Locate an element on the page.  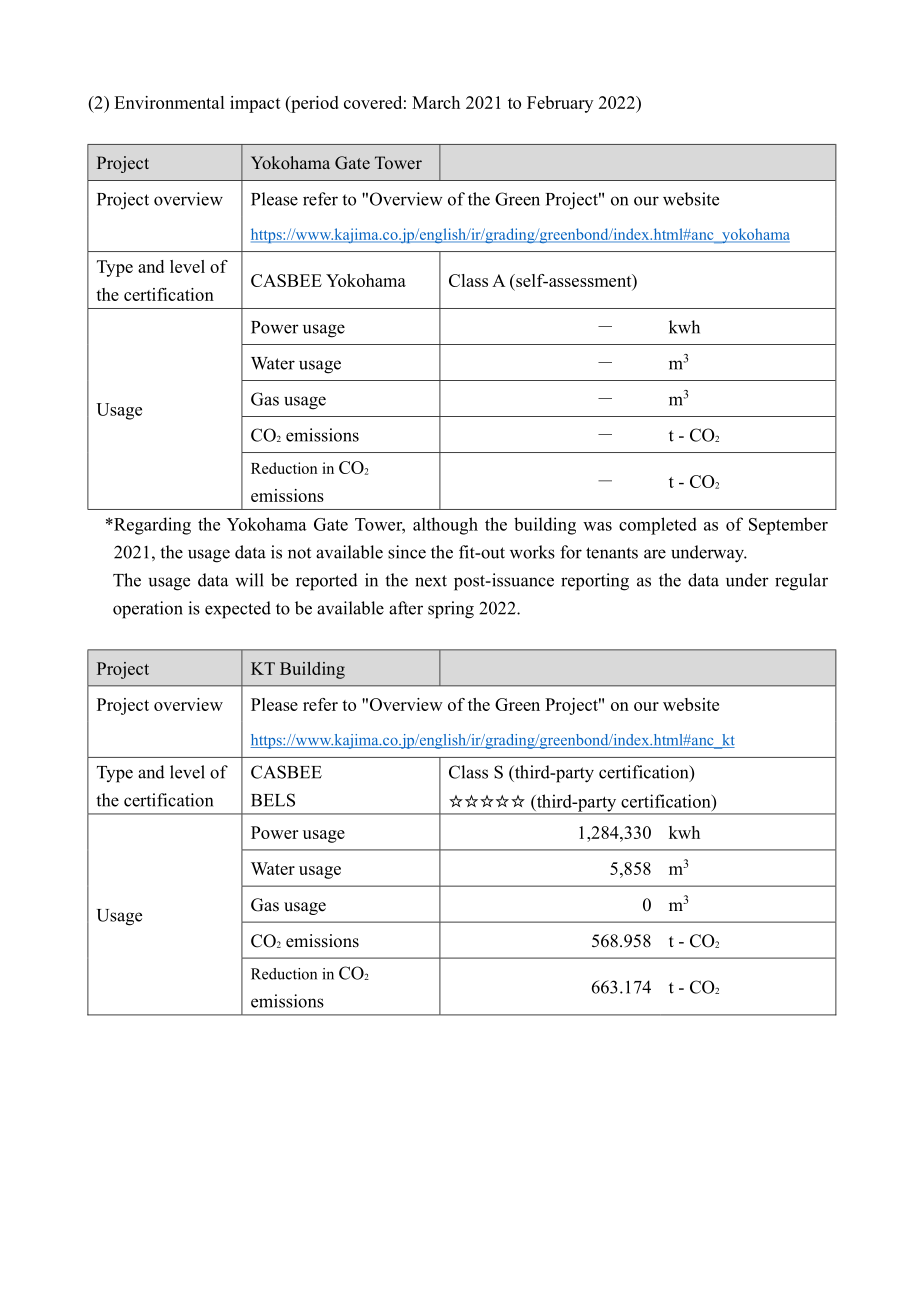
period is located at coordinates (314, 104).
